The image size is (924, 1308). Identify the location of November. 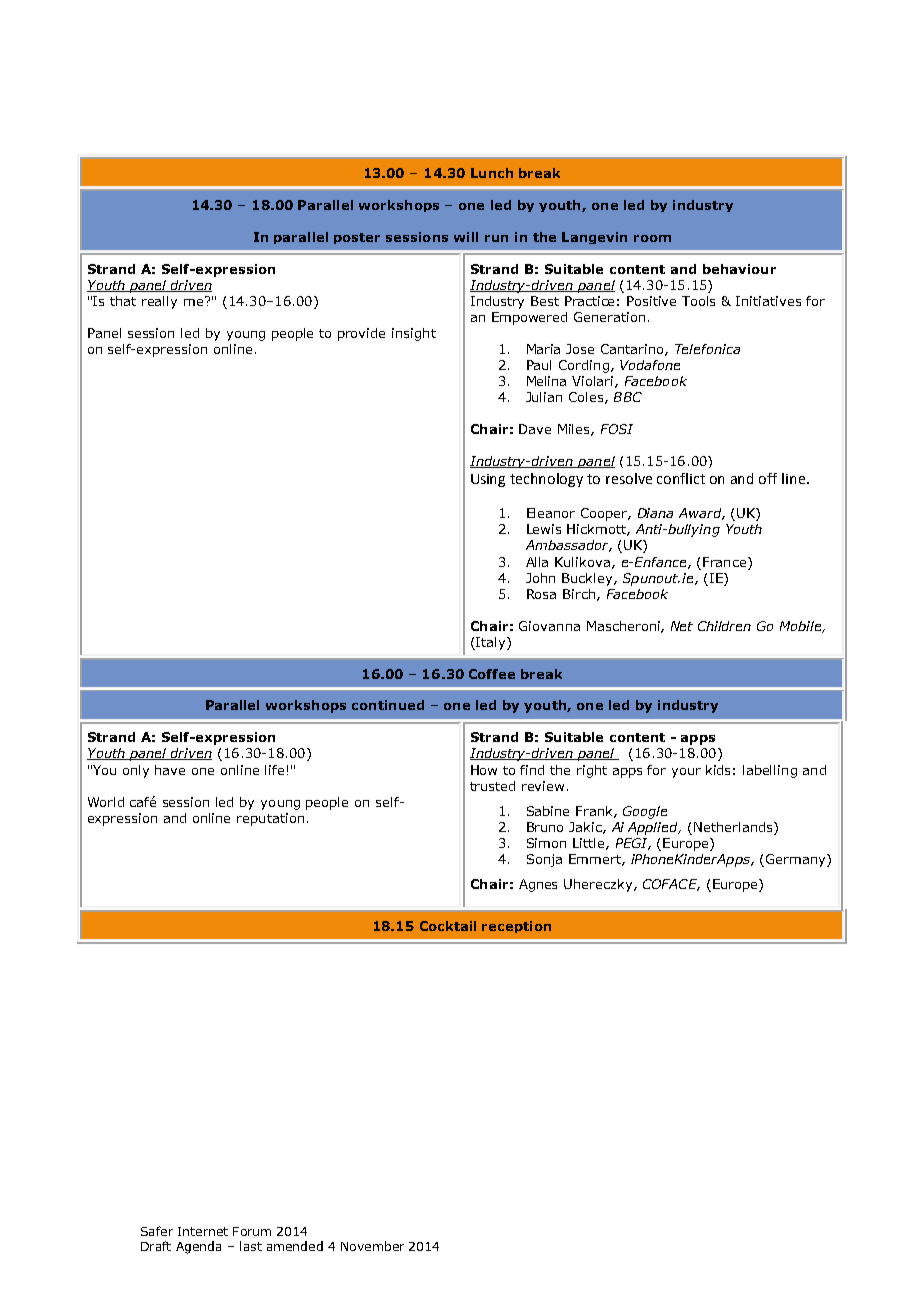
(372, 1246).
